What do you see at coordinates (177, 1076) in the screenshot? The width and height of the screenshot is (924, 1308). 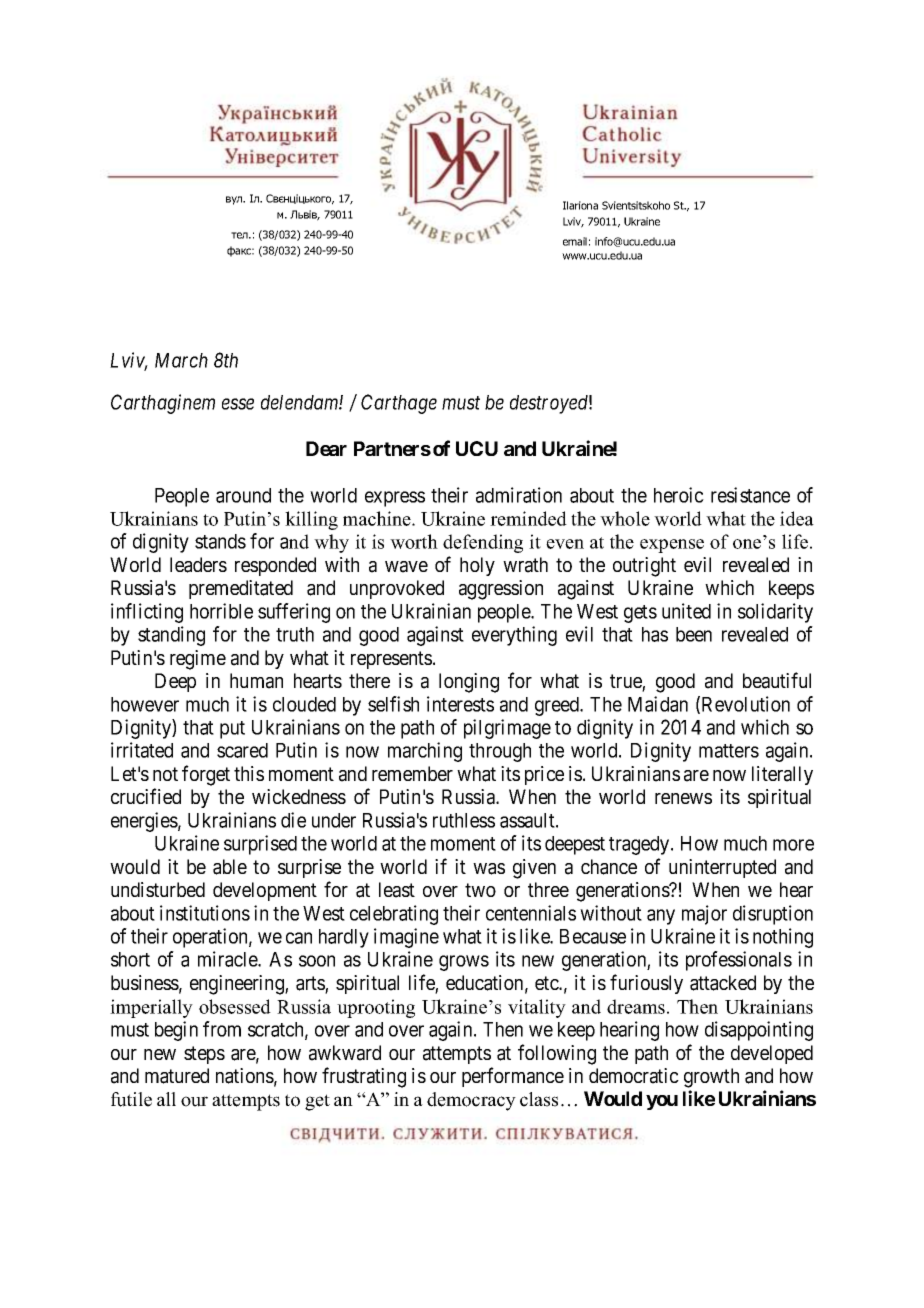 I see `matured` at bounding box center [177, 1076].
